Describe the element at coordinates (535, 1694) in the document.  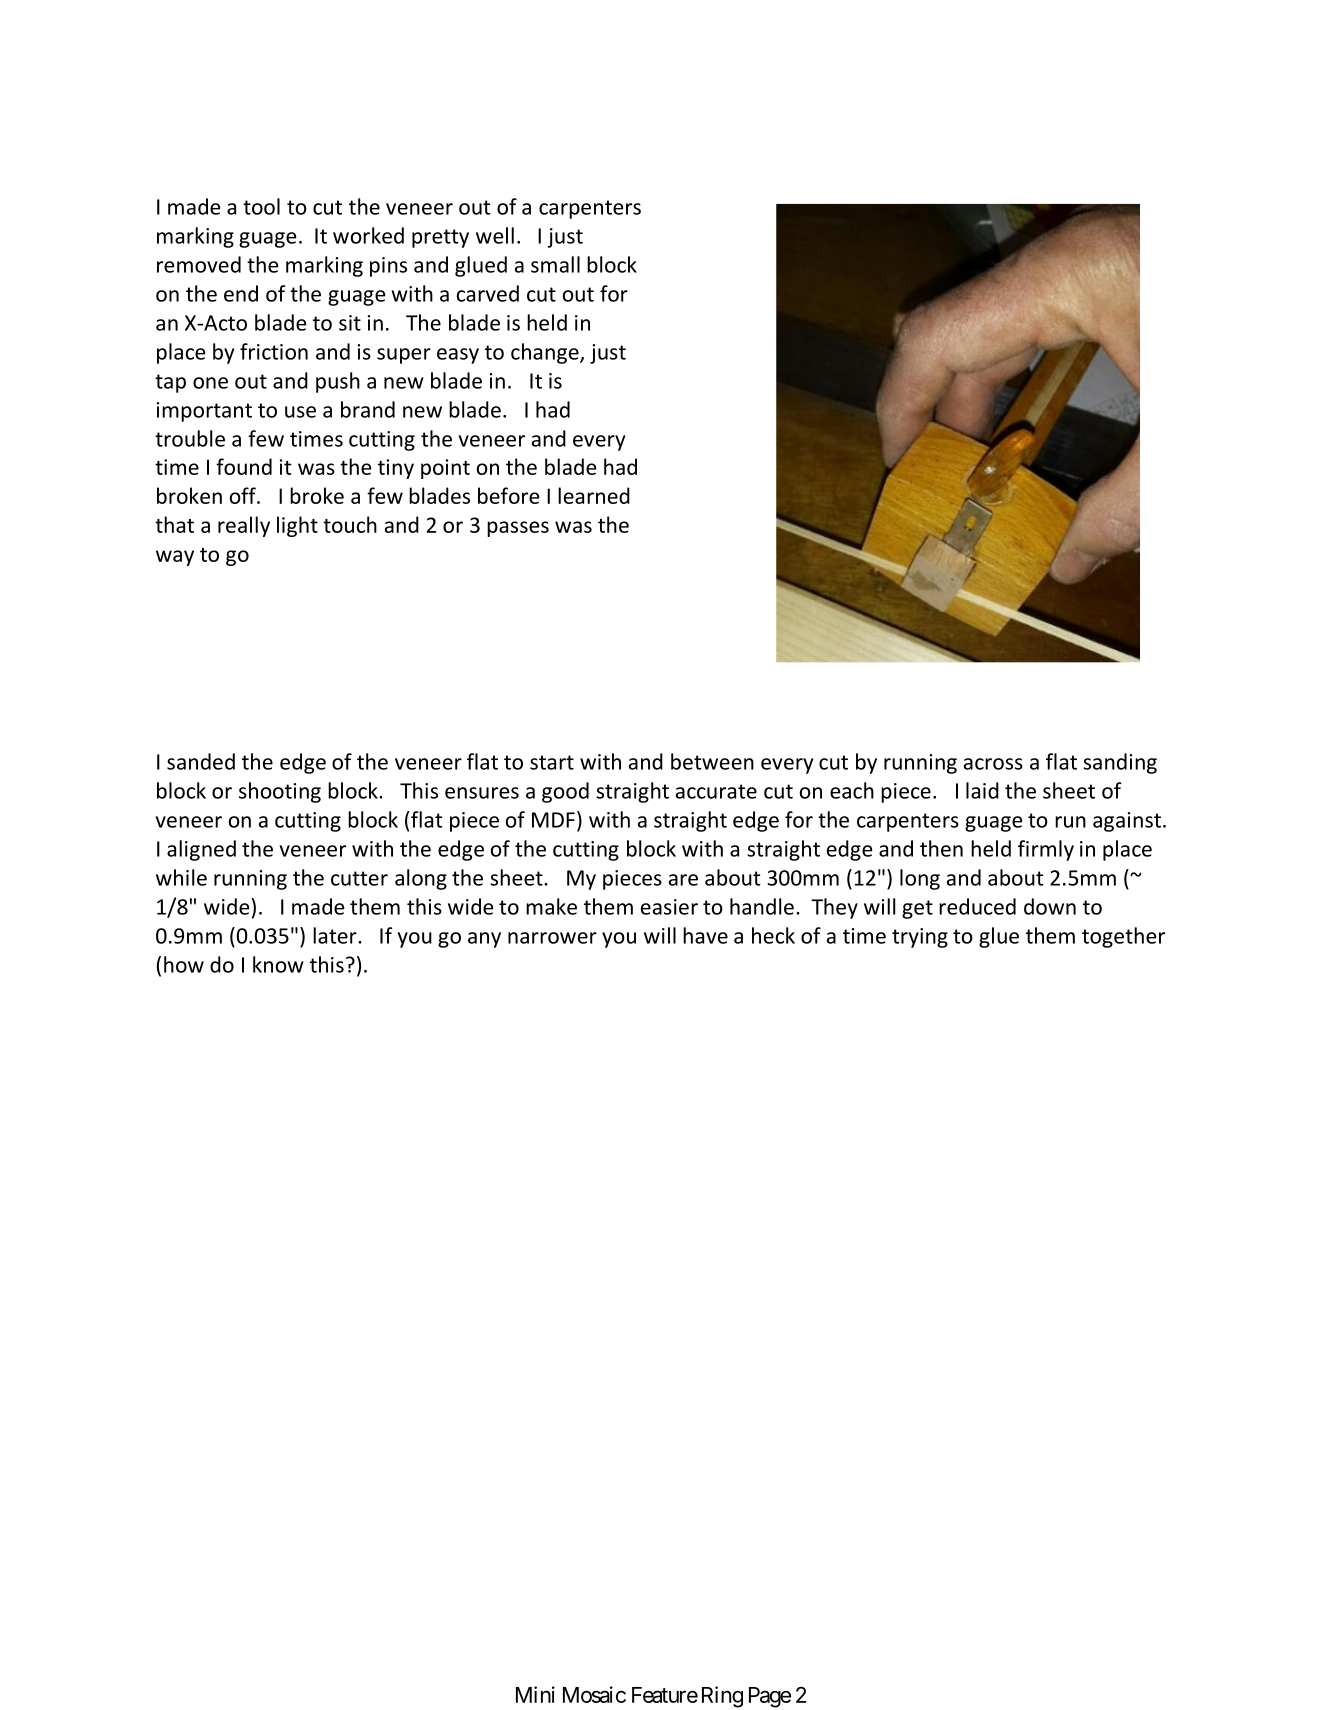
I see `Mini` at that location.
